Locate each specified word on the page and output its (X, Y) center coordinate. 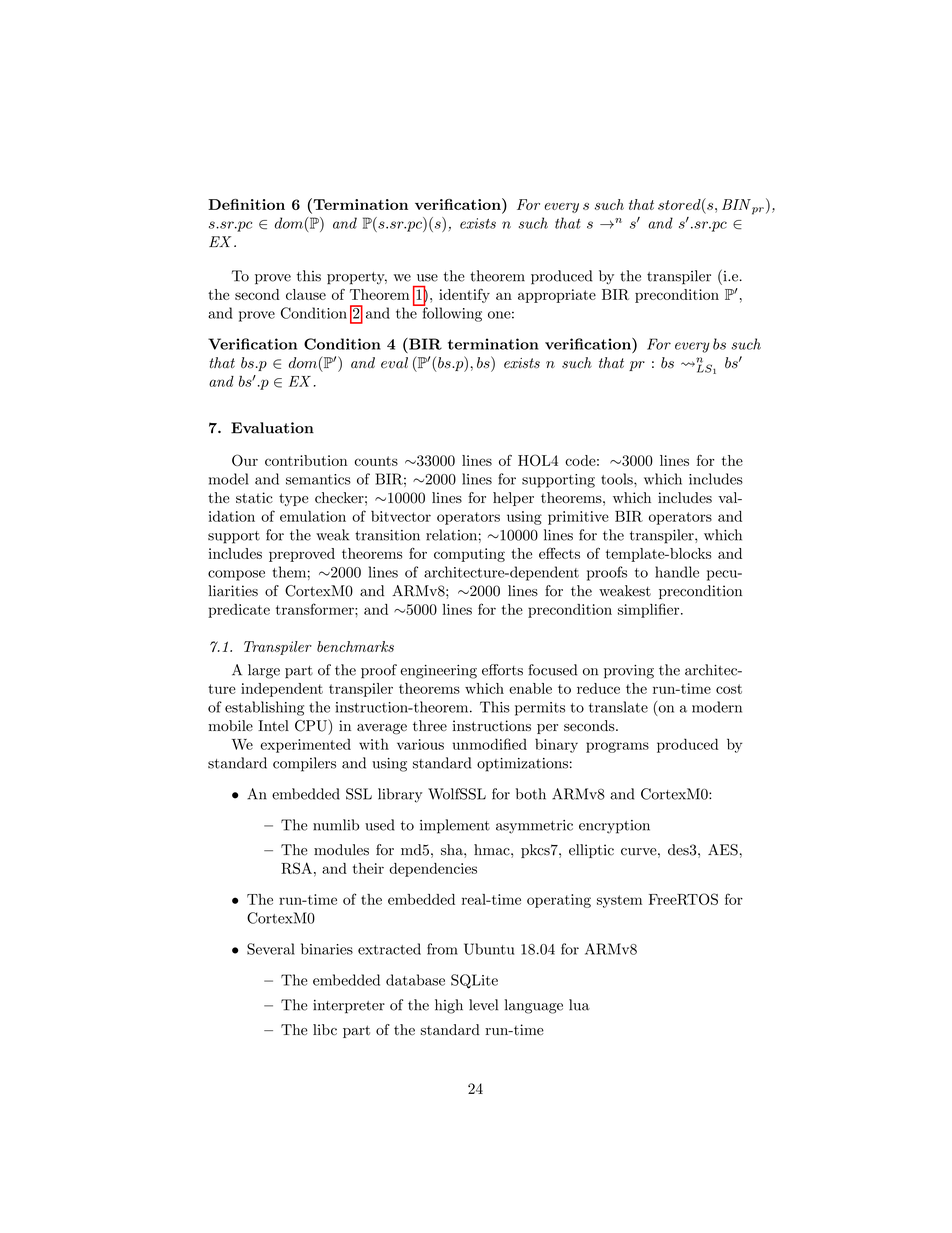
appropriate (557, 296)
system (619, 901)
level (483, 1005)
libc (325, 1029)
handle (677, 572)
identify (464, 296)
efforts (502, 670)
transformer (316, 609)
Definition (246, 204)
